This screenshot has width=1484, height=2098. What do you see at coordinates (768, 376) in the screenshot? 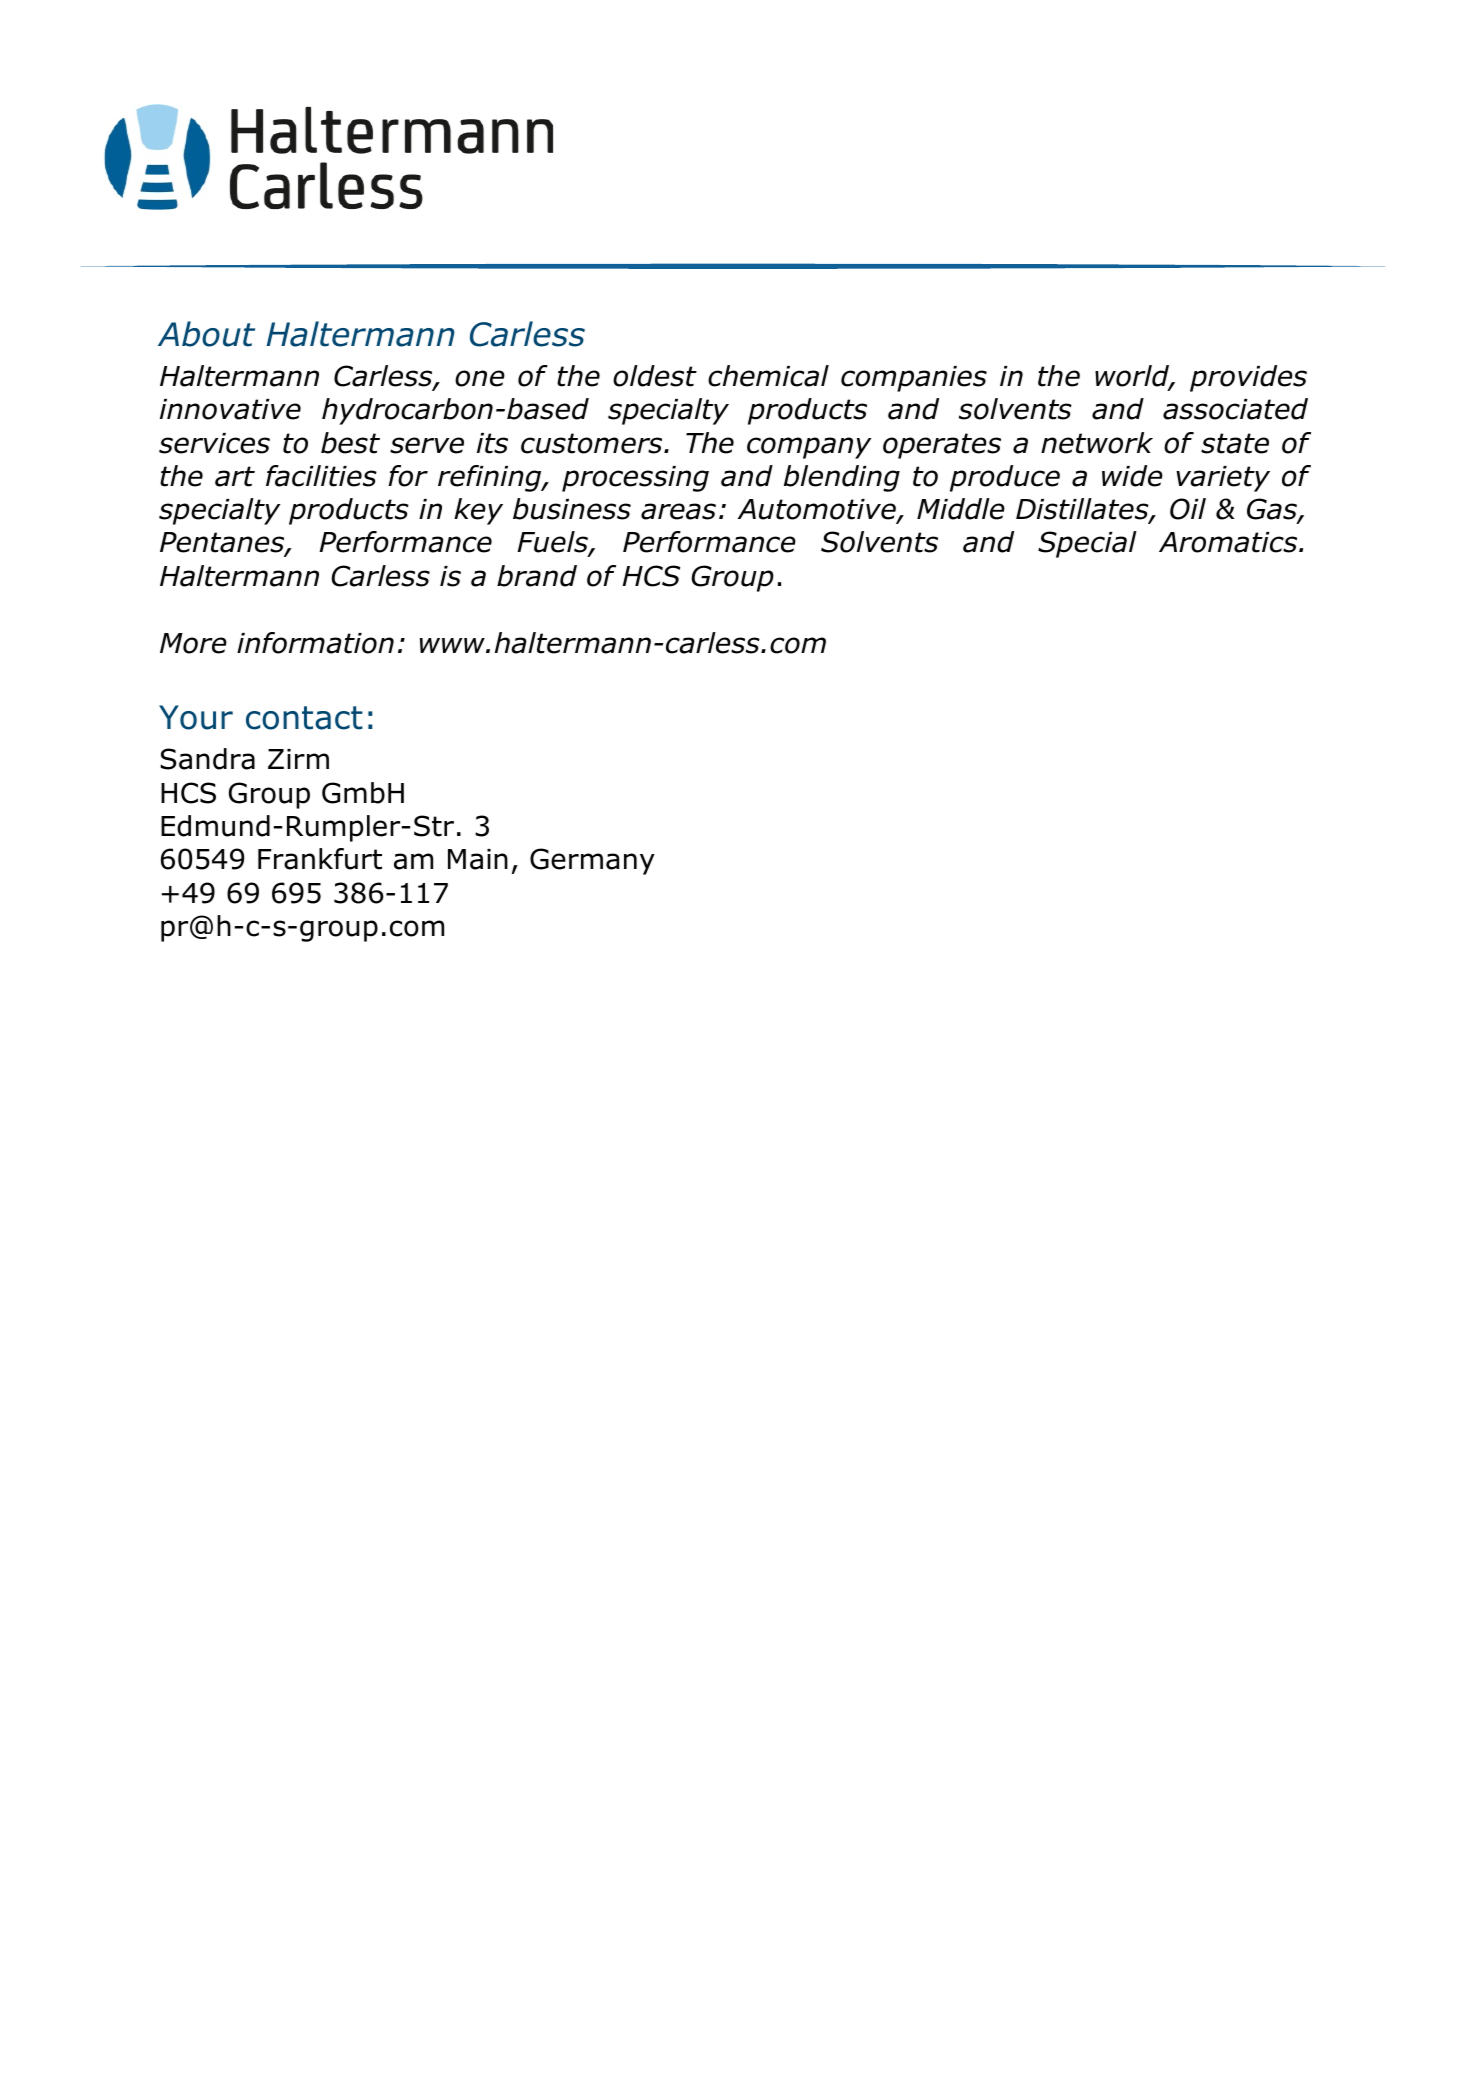
I see `chemical` at bounding box center [768, 376].
